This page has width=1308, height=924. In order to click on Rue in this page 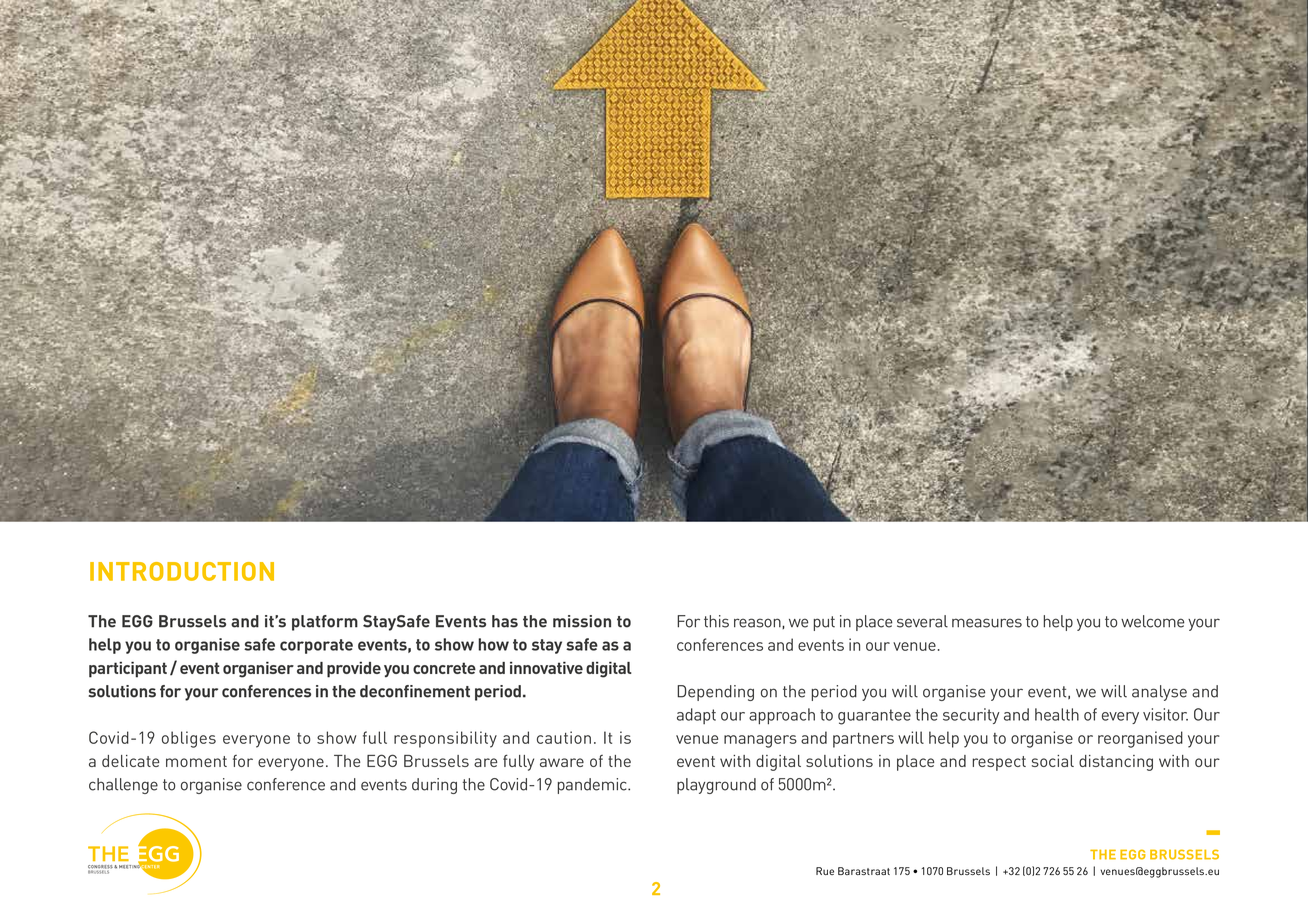, I will do `click(825, 871)`.
